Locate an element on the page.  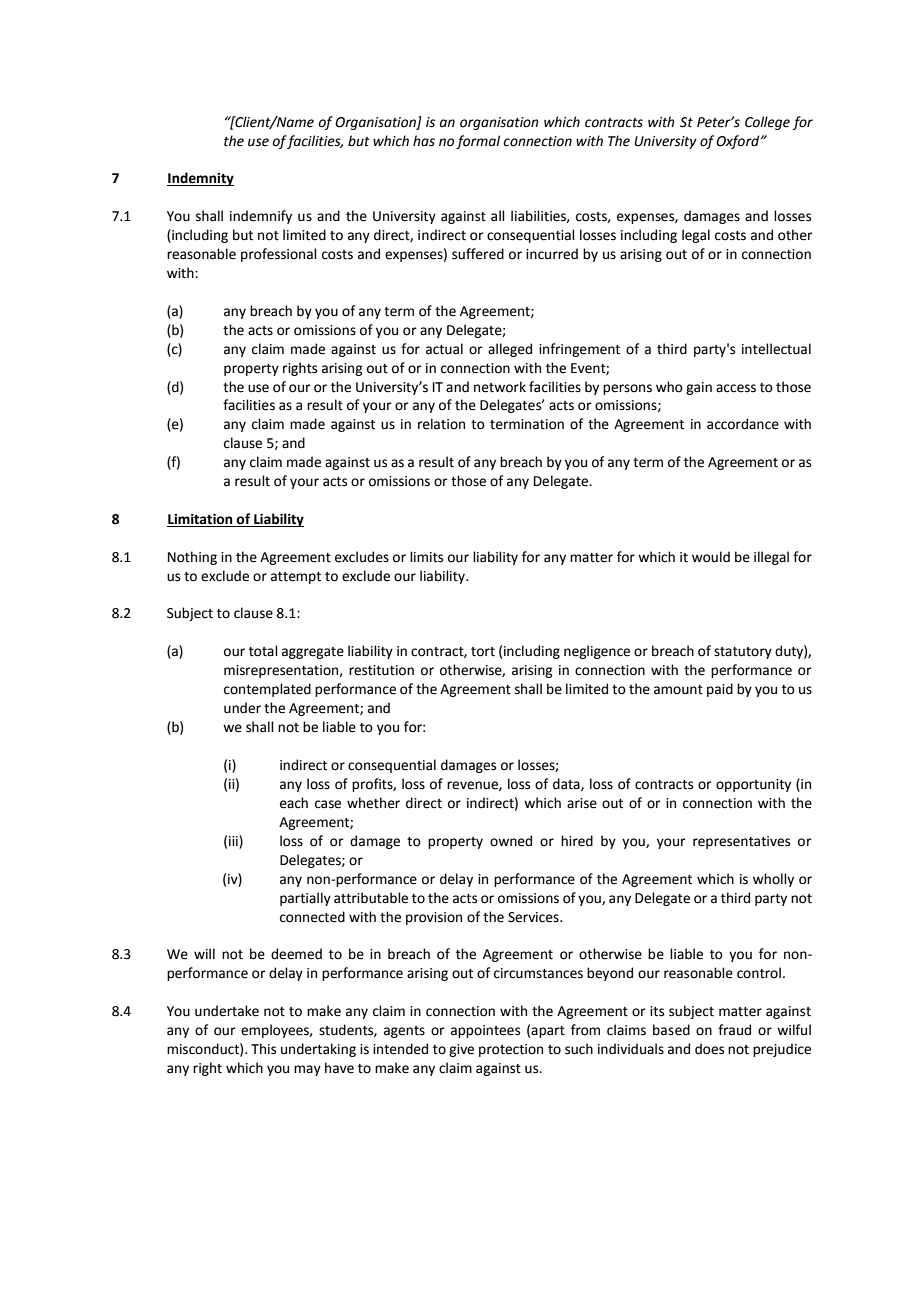
Limitation is located at coordinates (201, 520).
